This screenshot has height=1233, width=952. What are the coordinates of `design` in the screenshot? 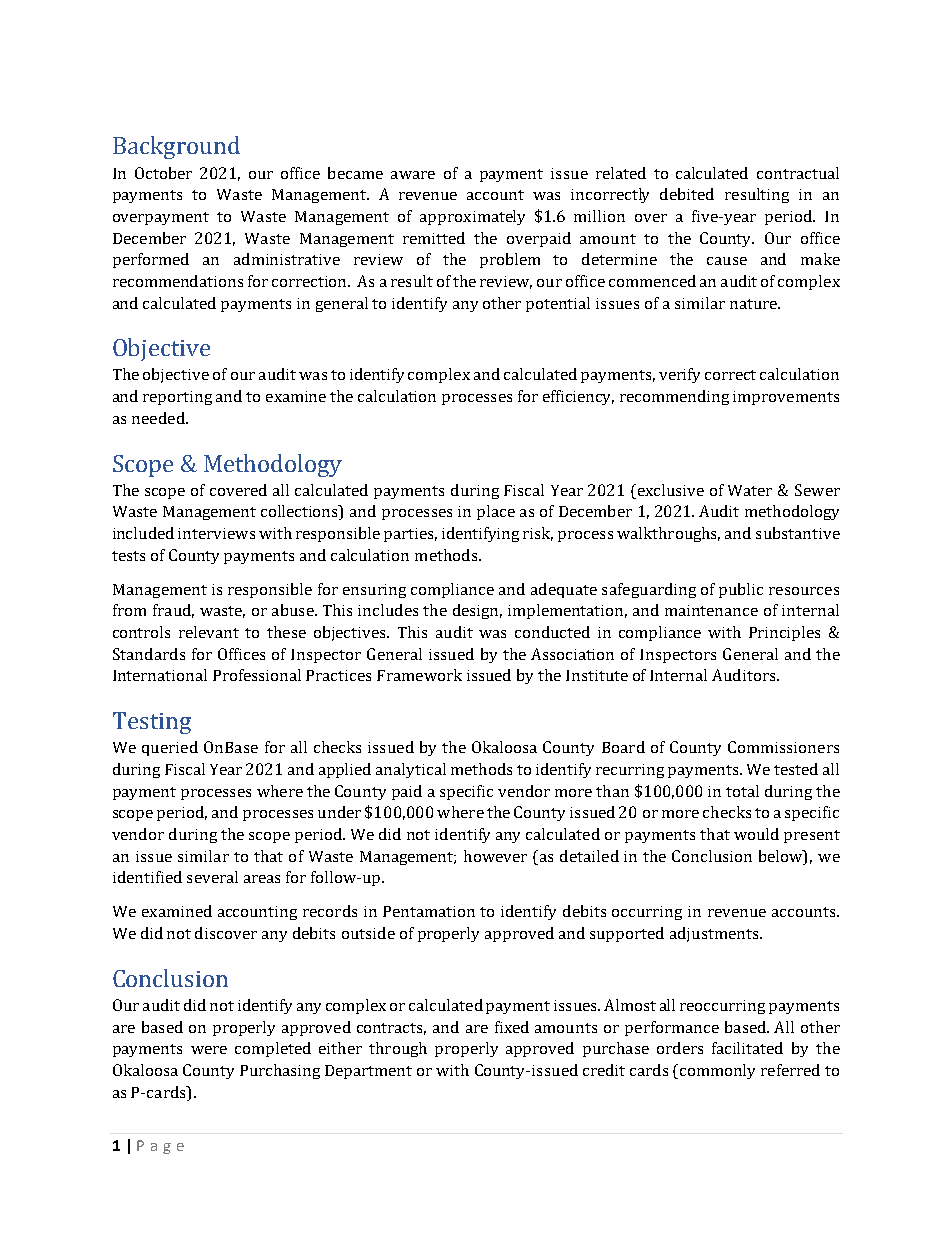 It's located at (477, 611).
